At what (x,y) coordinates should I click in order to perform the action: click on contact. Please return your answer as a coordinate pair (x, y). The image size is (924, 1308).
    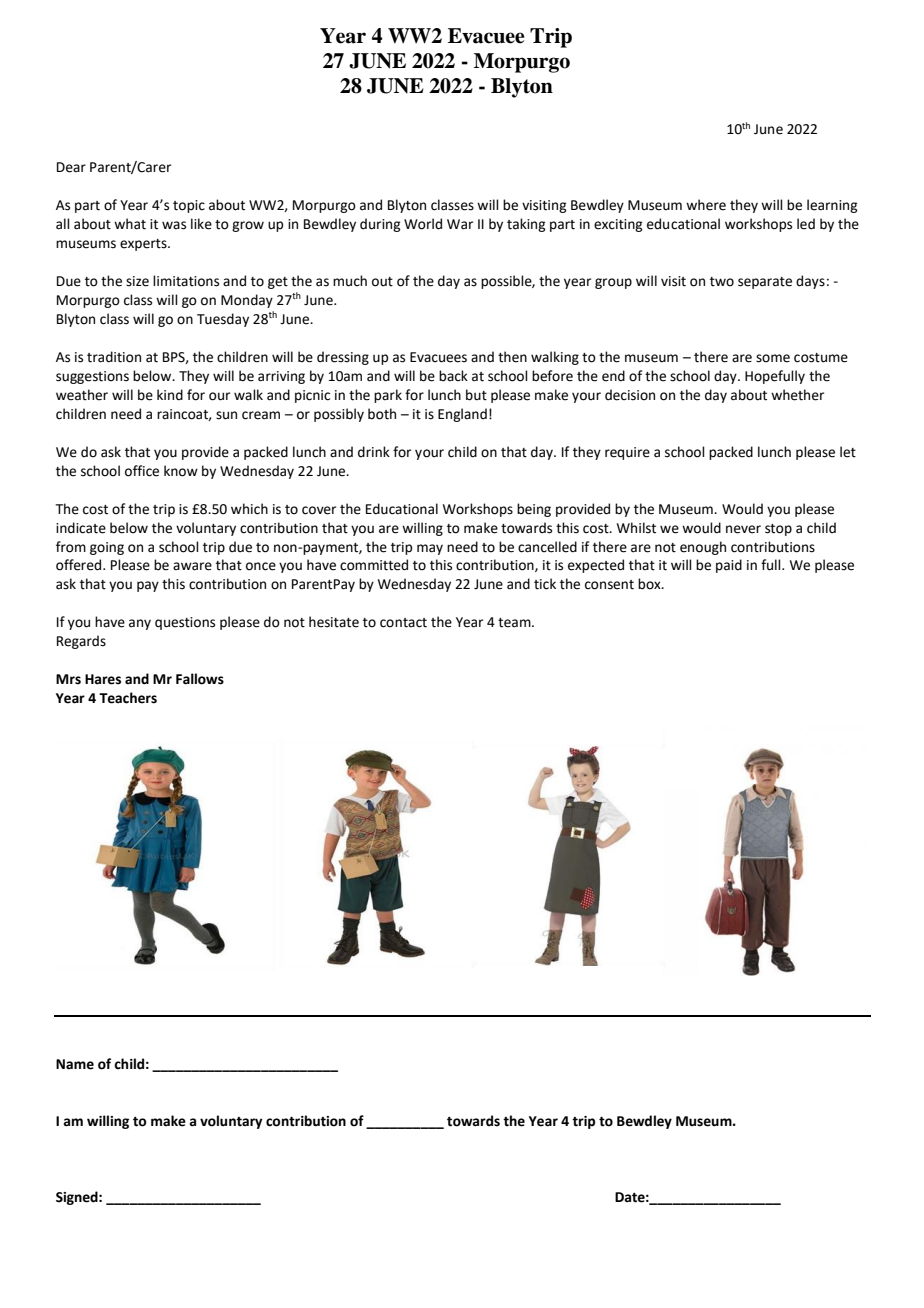
    Looking at the image, I should click on (403, 623).
